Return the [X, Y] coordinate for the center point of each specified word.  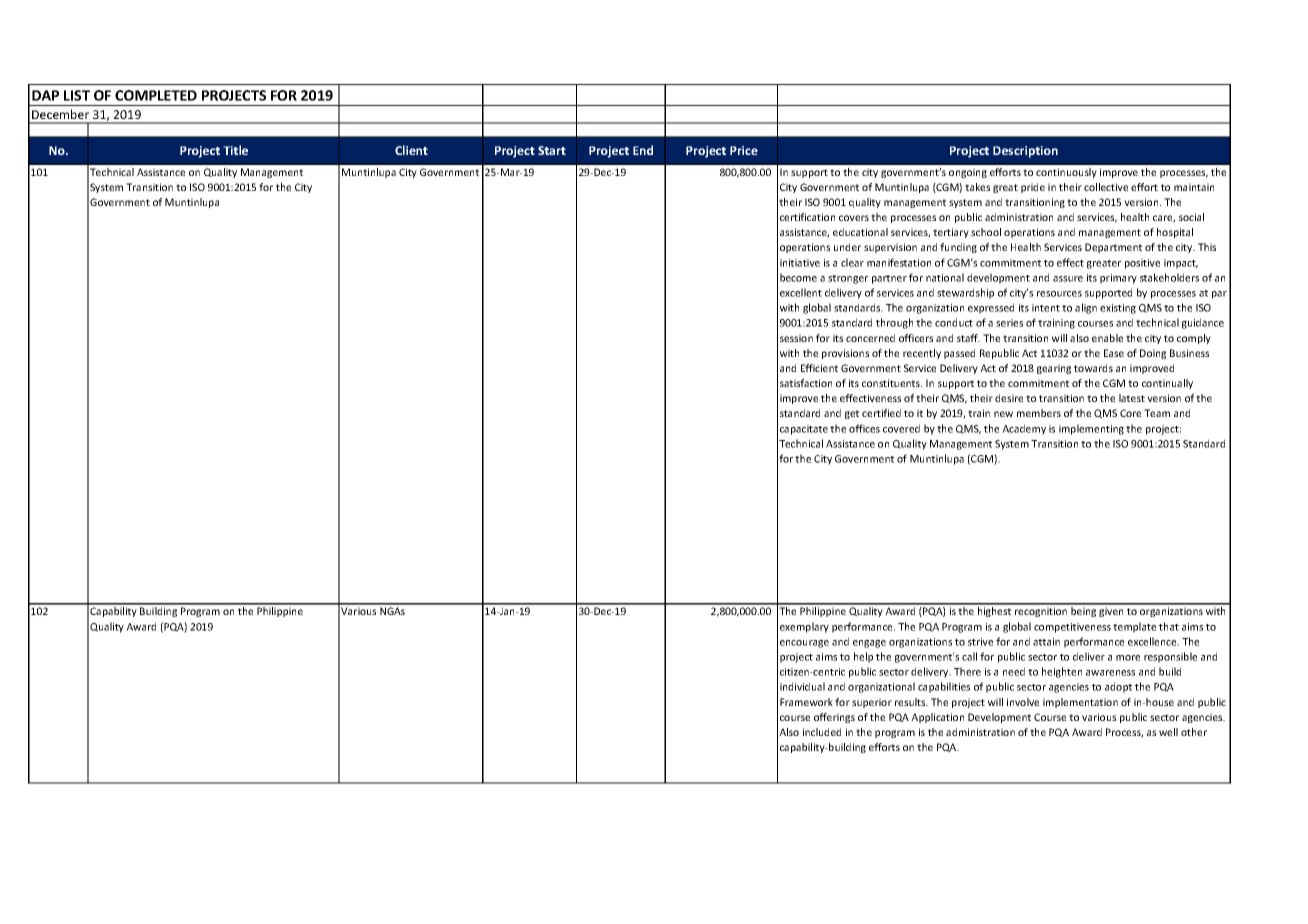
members [1039, 413]
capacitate [804, 430]
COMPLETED [156, 95]
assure [1068, 279]
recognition [1041, 612]
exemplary [804, 627]
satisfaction [806, 383]
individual [802, 686]
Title [235, 150]
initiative [800, 263]
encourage [804, 644]
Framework [806, 702]
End [643, 150]
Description [1025, 152]
